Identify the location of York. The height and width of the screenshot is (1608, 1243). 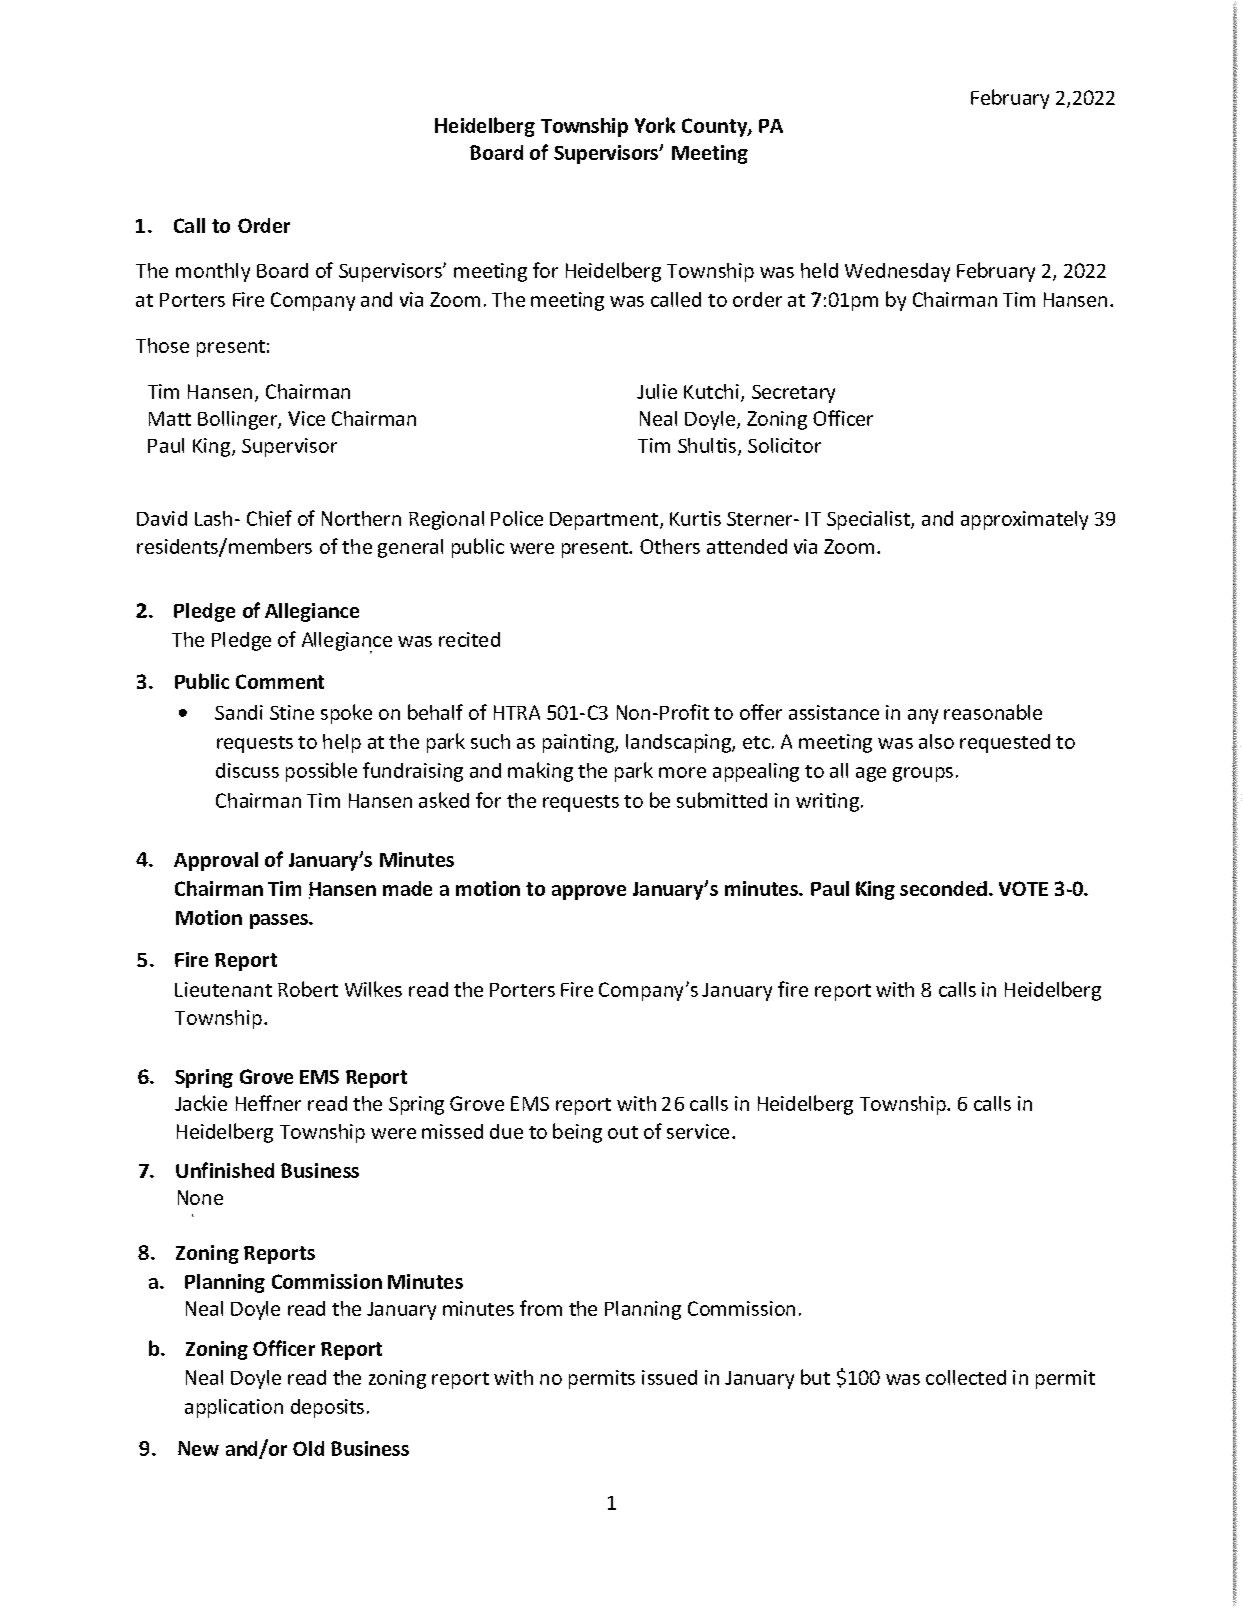
(655, 125).
